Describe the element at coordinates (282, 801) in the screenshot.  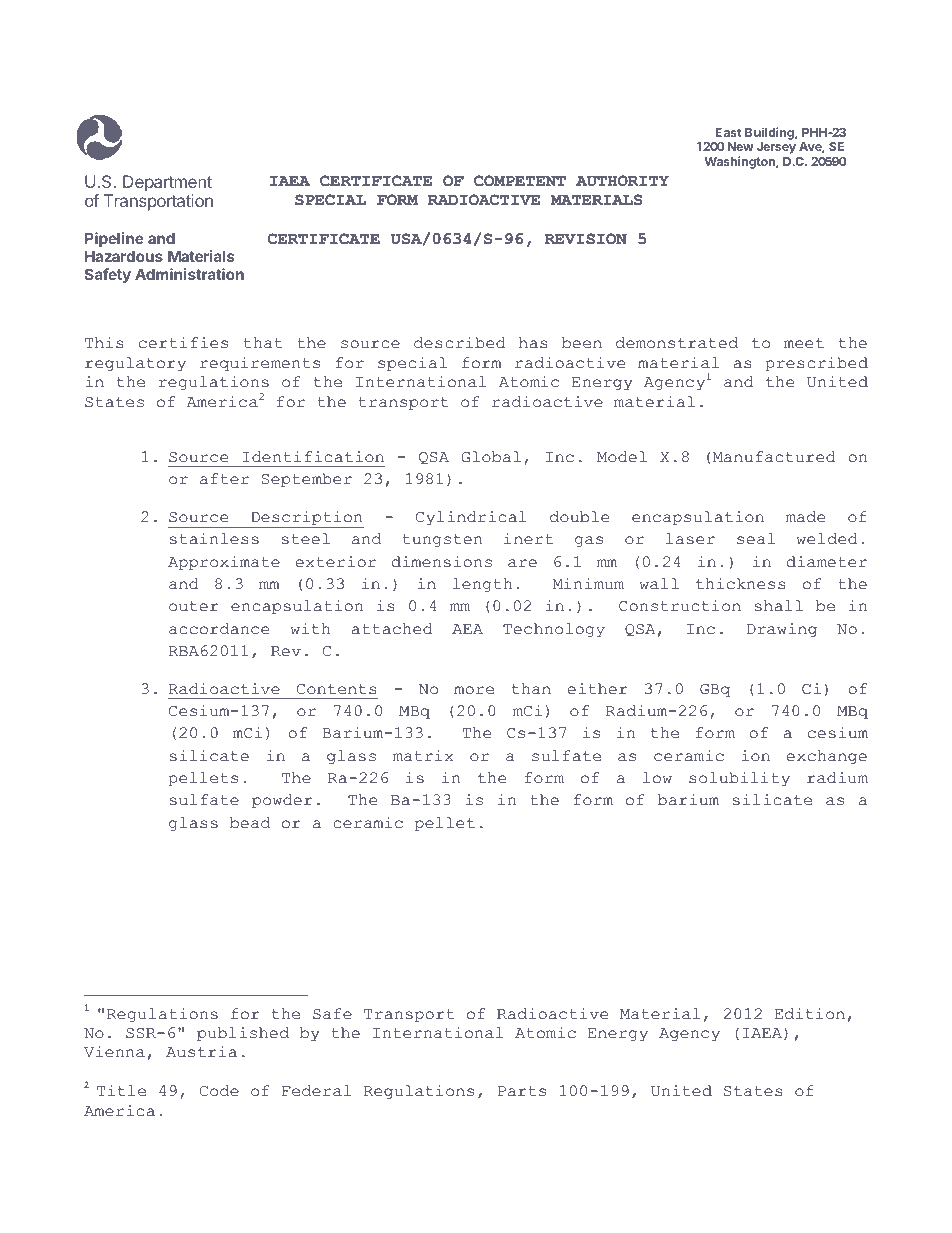
I see `powder` at that location.
